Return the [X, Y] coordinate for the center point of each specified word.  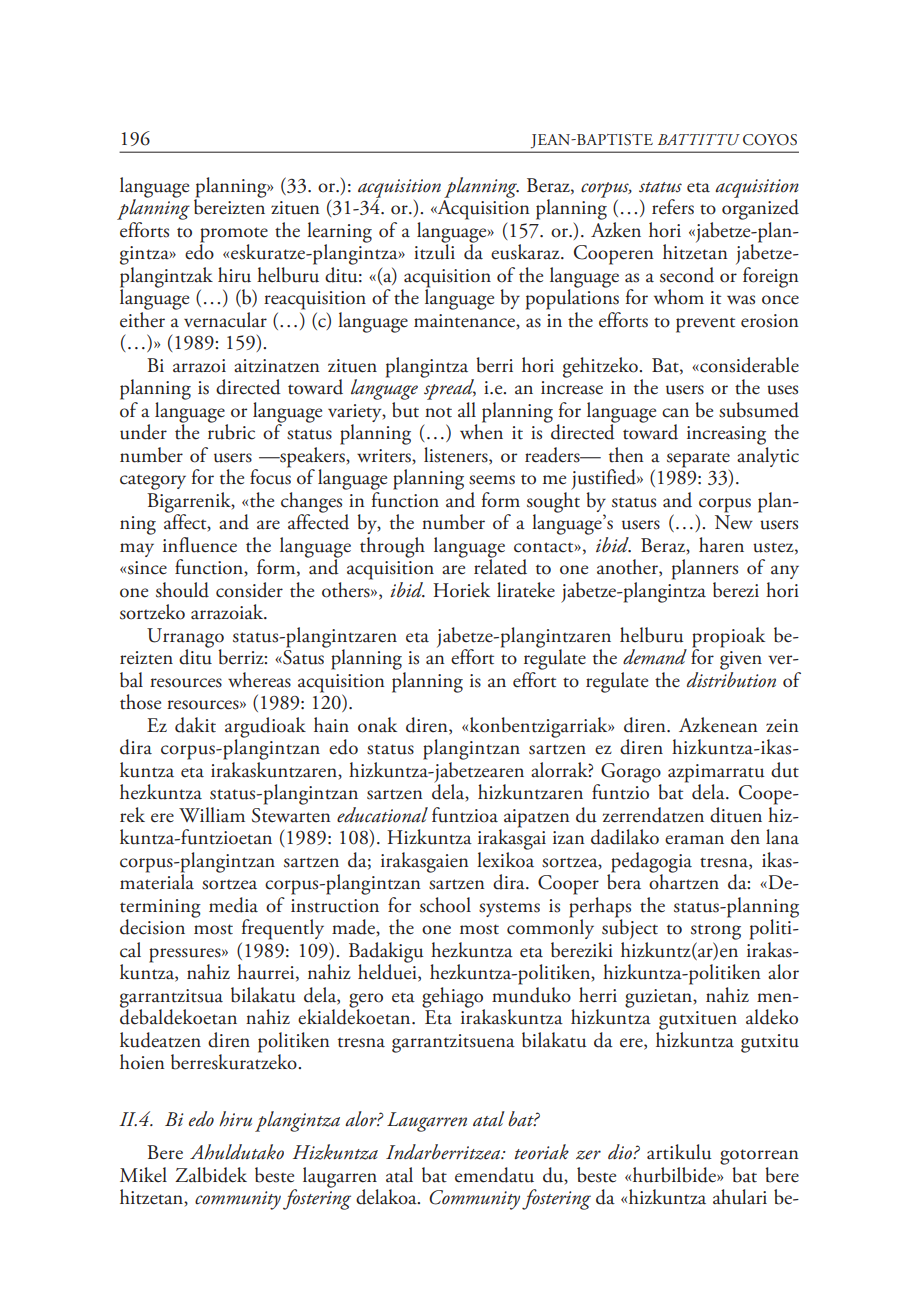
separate [698, 461]
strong [716, 932]
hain [331, 724]
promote [234, 236]
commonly [550, 928]
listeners [457, 456]
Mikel [143, 1175]
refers [673, 207]
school [445, 905]
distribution [731, 678]
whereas [259, 680]
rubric [231, 431]
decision [152, 927]
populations [572, 298]
